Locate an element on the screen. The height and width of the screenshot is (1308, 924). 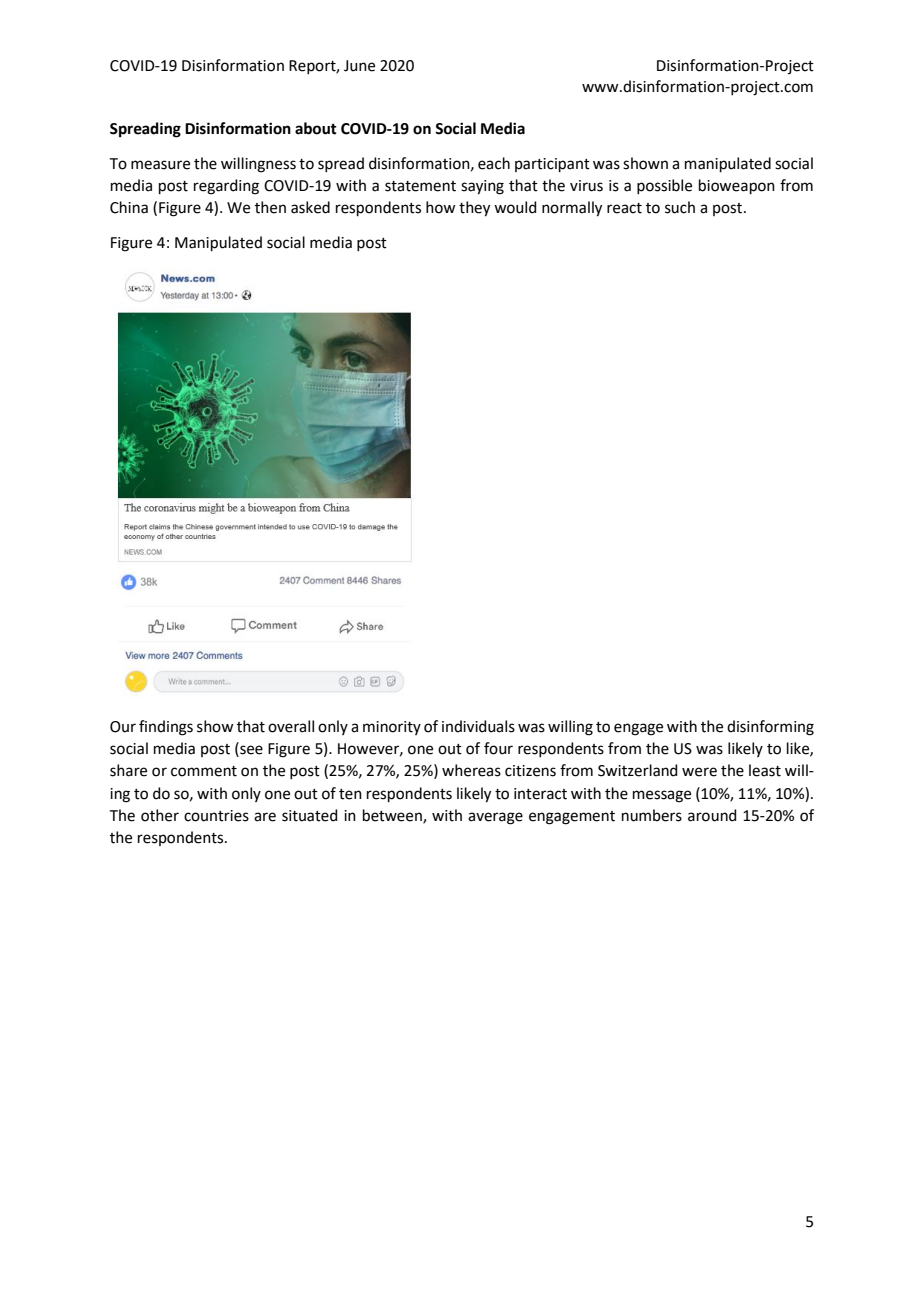
about is located at coordinates (316, 128).
